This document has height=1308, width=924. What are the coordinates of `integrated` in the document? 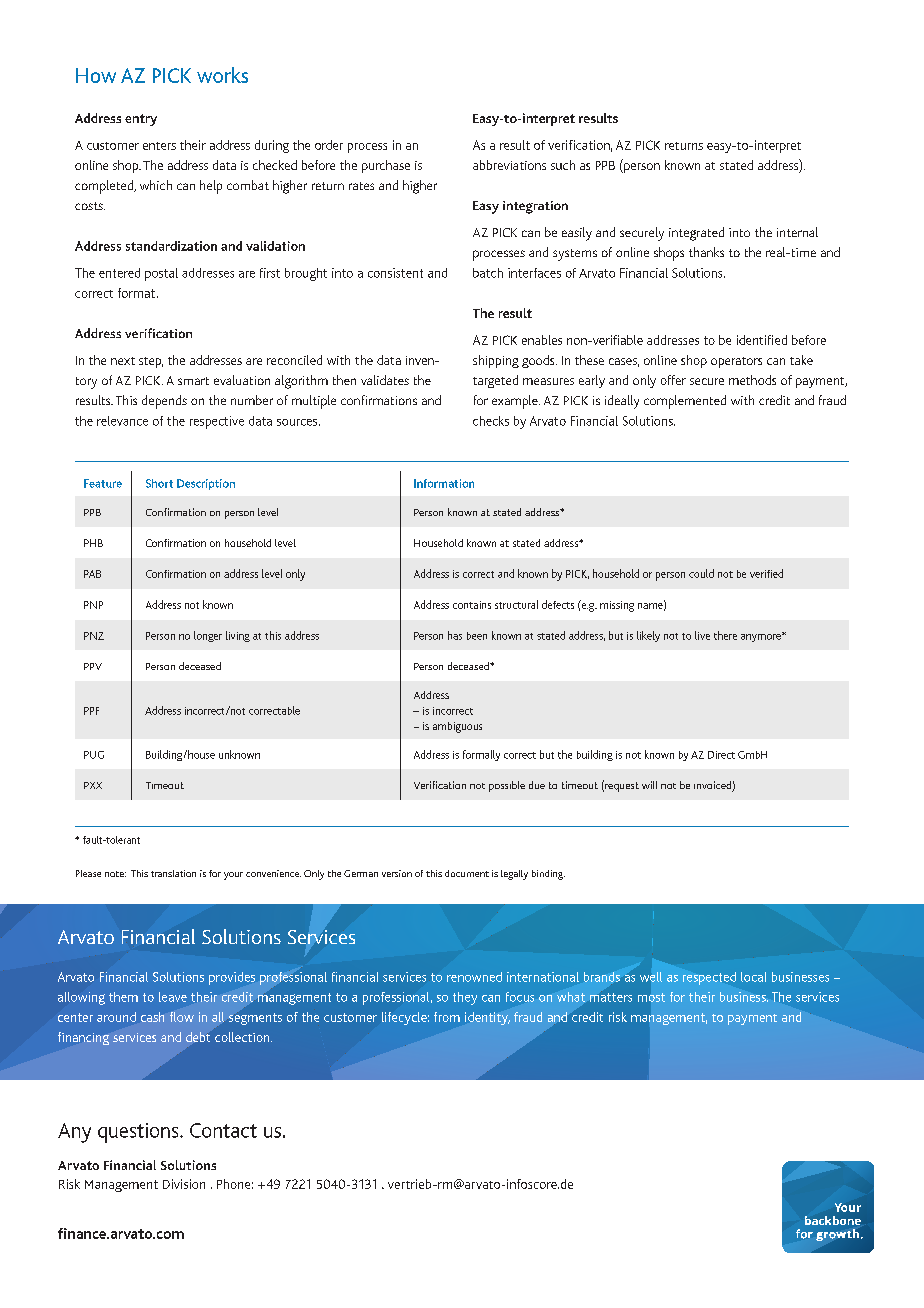 It's located at (696, 234).
